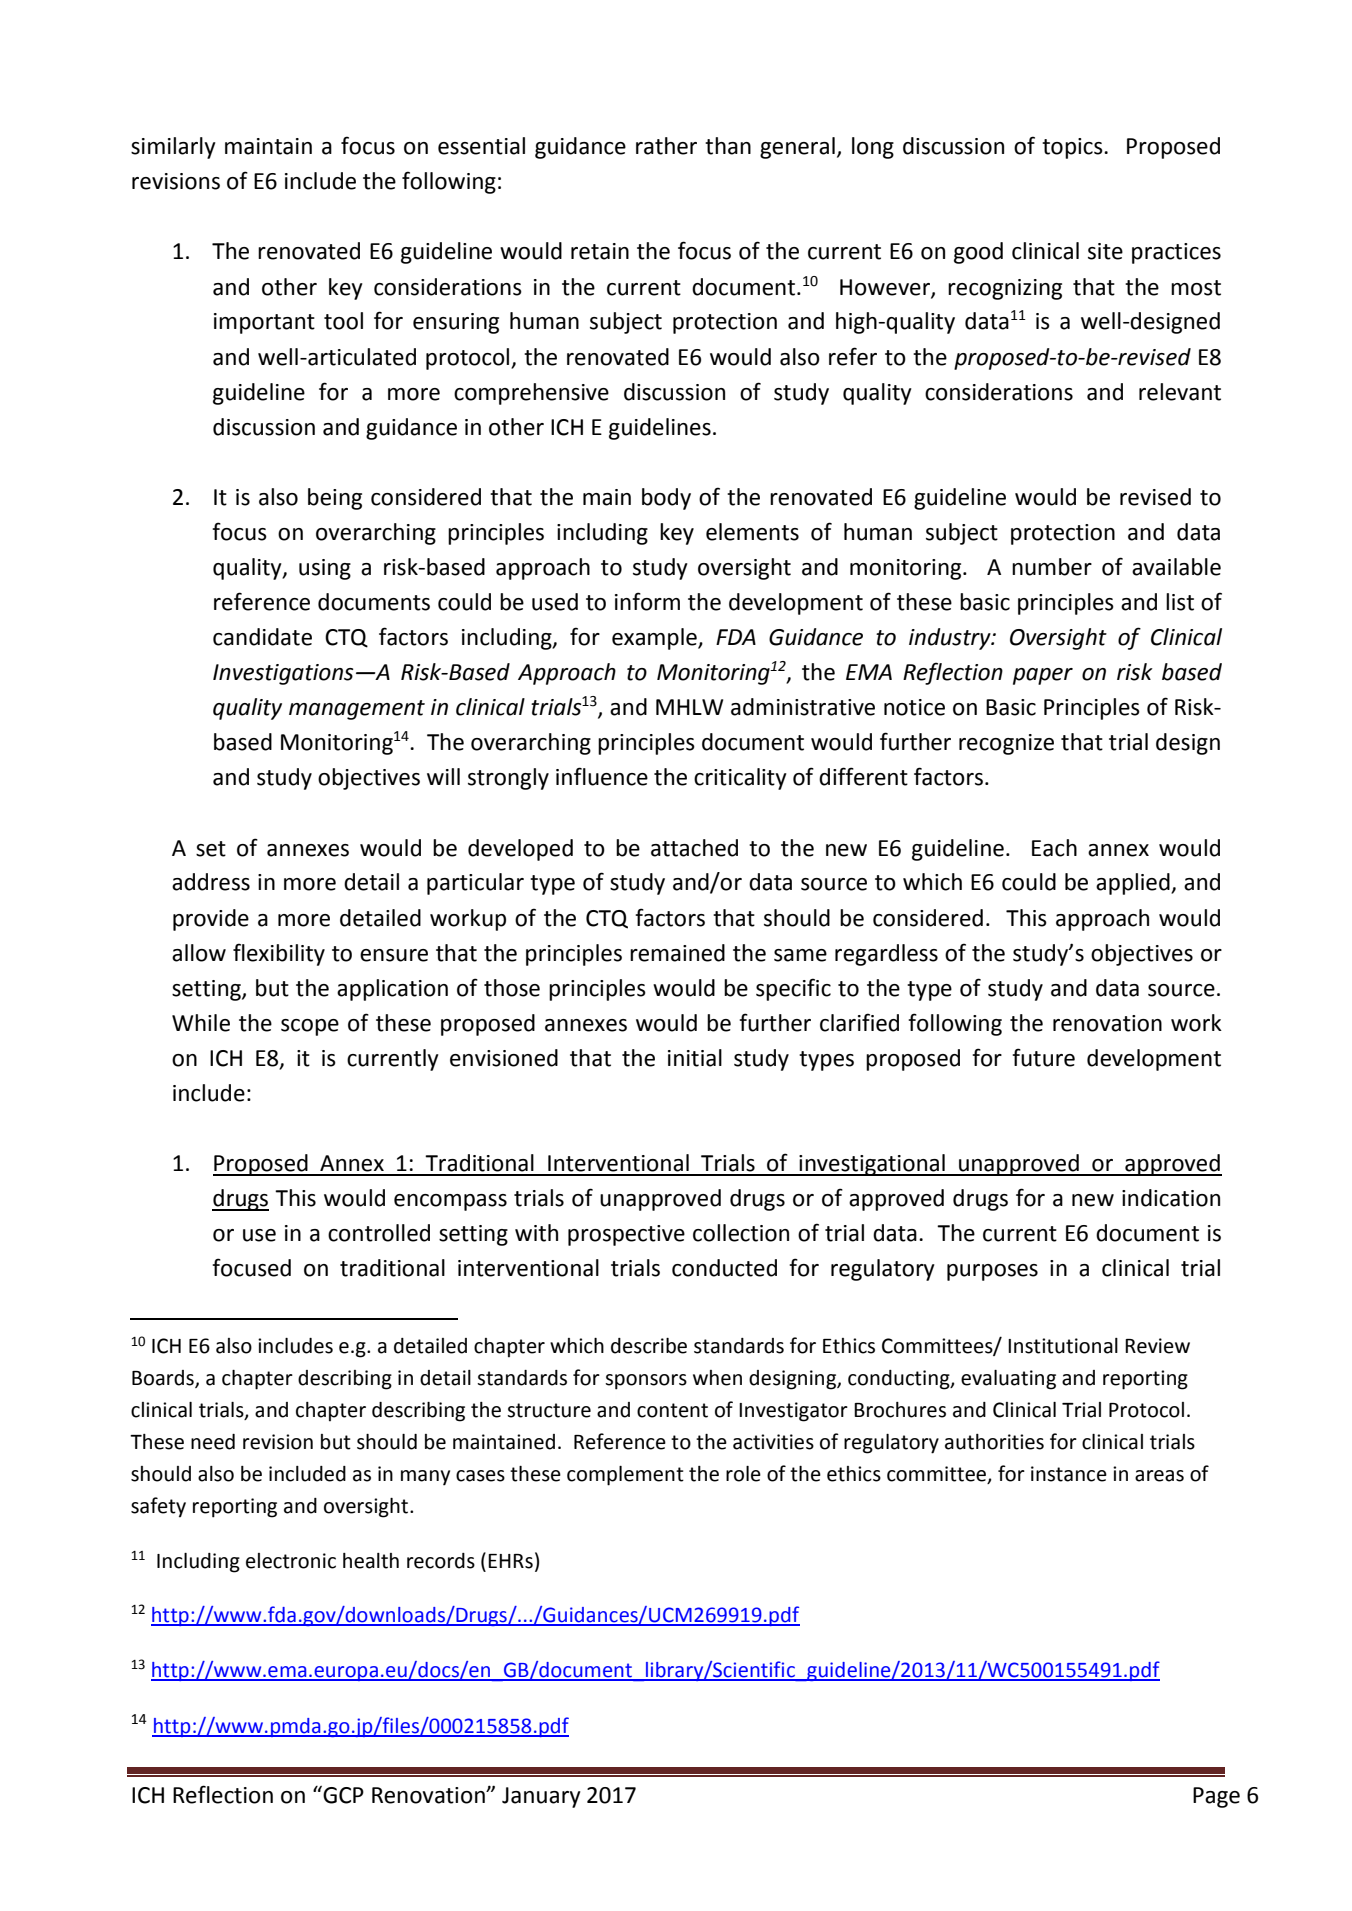 Image resolution: width=1352 pixels, height=1911 pixels. Describe the element at coordinates (1052, 567) in the image. I see `number` at that location.
